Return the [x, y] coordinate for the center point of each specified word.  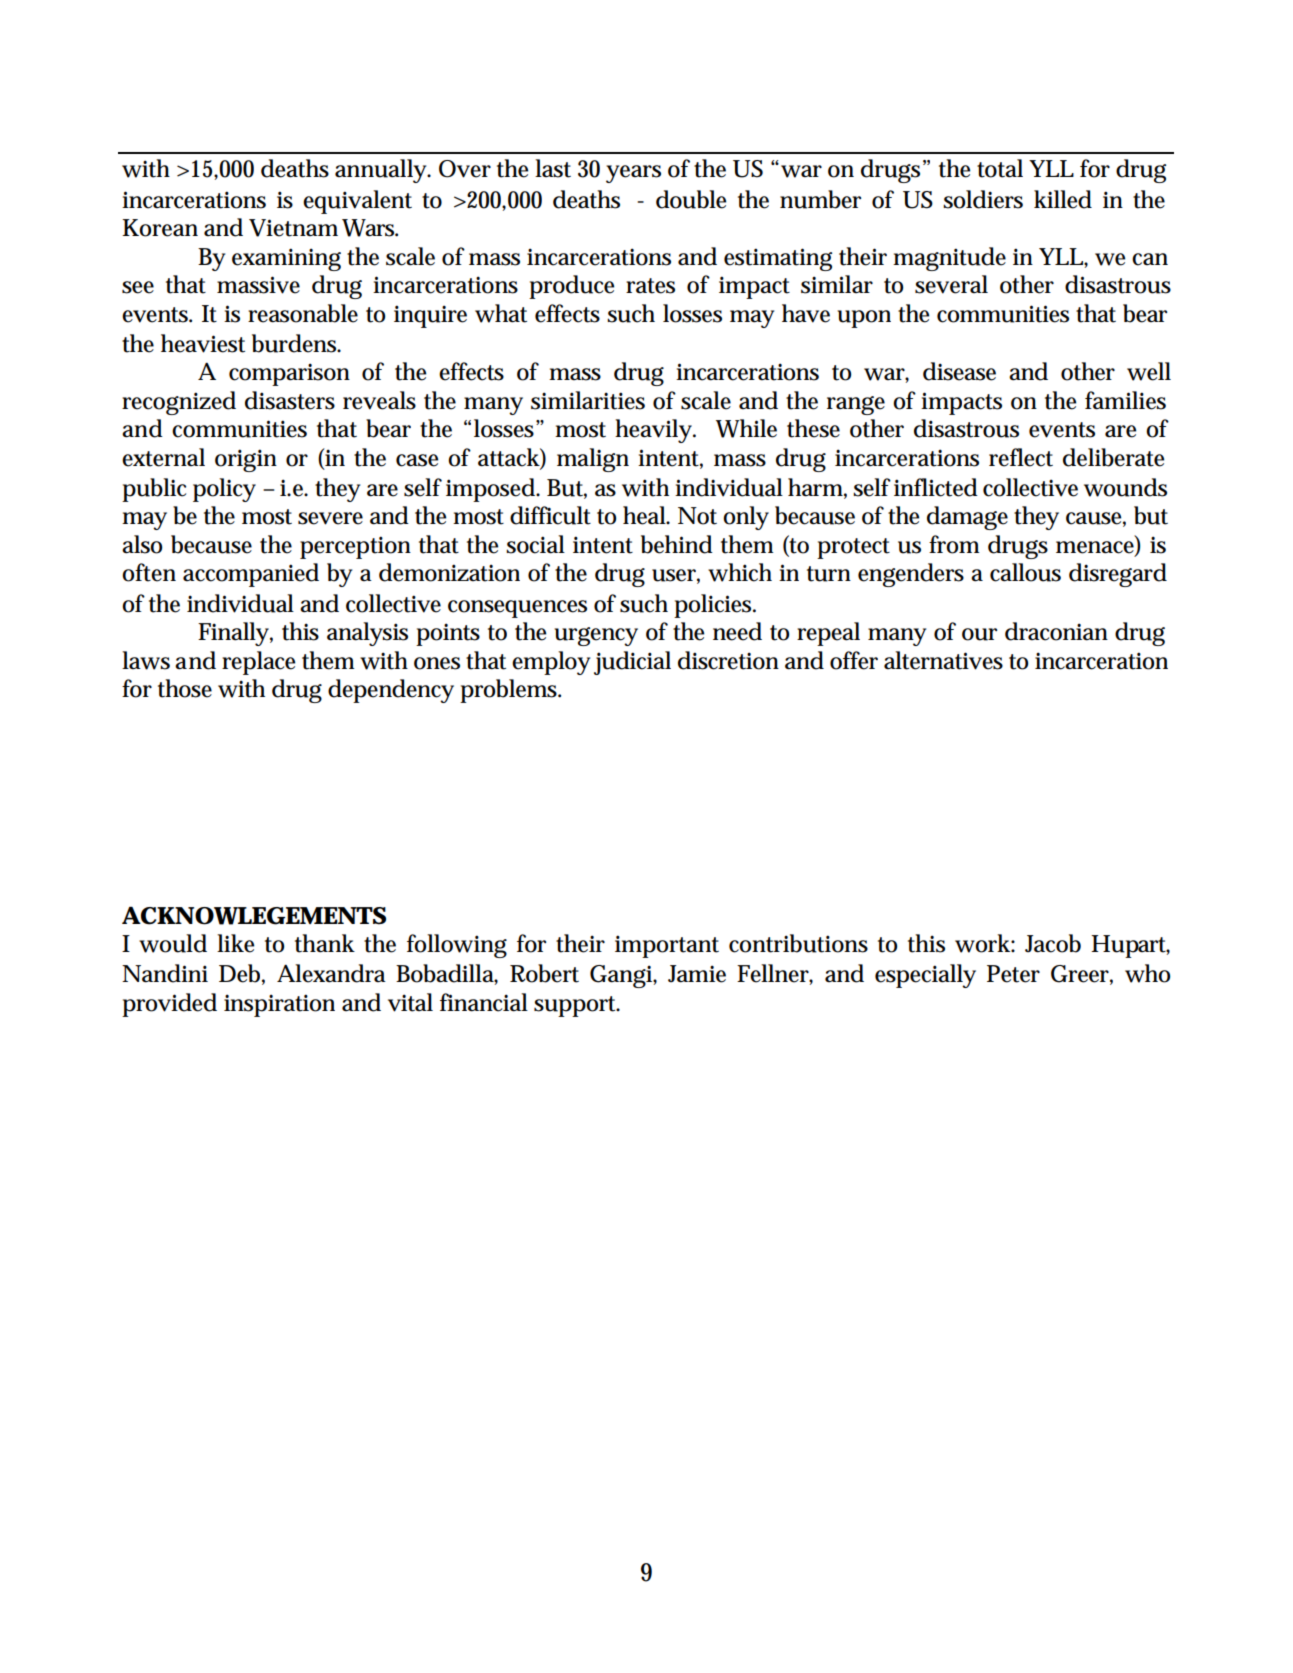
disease [959, 371]
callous [1025, 572]
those [185, 688]
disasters [290, 400]
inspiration [279, 1005]
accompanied [251, 575]
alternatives [943, 660]
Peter [1013, 974]
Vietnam [293, 228]
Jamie [697, 974]
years [633, 174]
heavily [655, 431]
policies [714, 606]
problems [510, 691]
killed [1063, 199]
